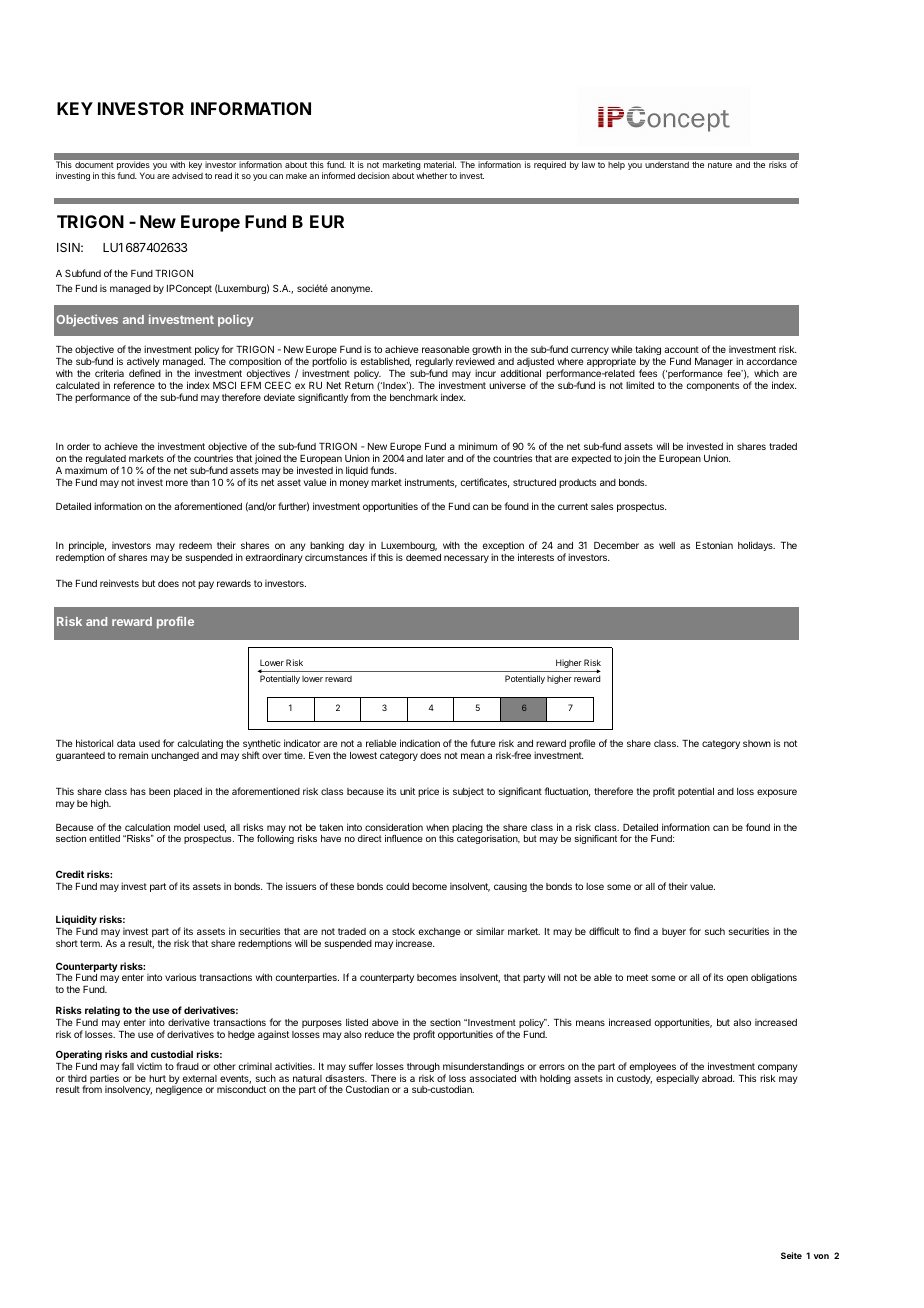  I want to click on components, so click(712, 386).
